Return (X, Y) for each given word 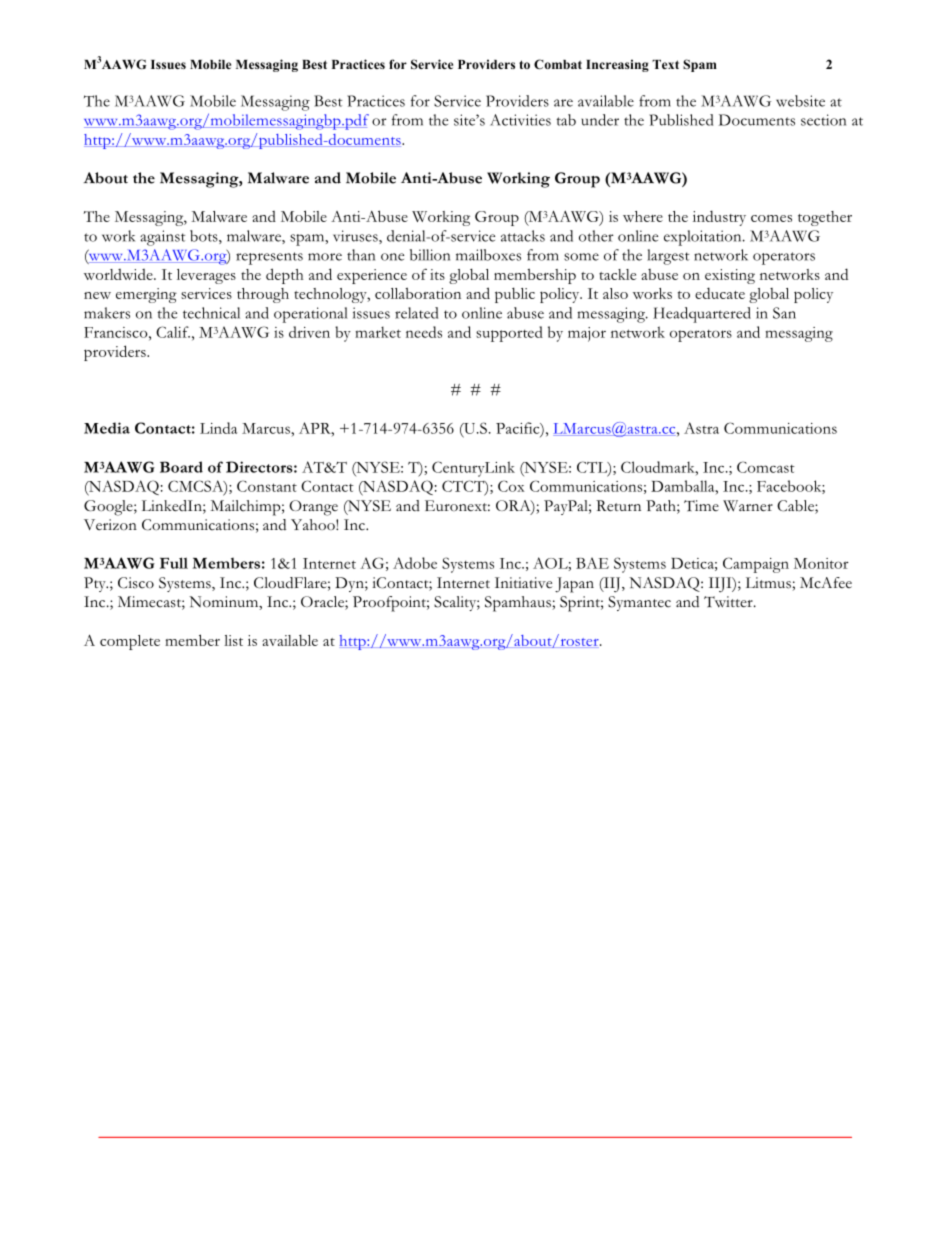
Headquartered (702, 315)
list (233, 640)
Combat (558, 64)
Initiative (523, 583)
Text (665, 64)
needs (424, 332)
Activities (520, 120)
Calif (173, 332)
